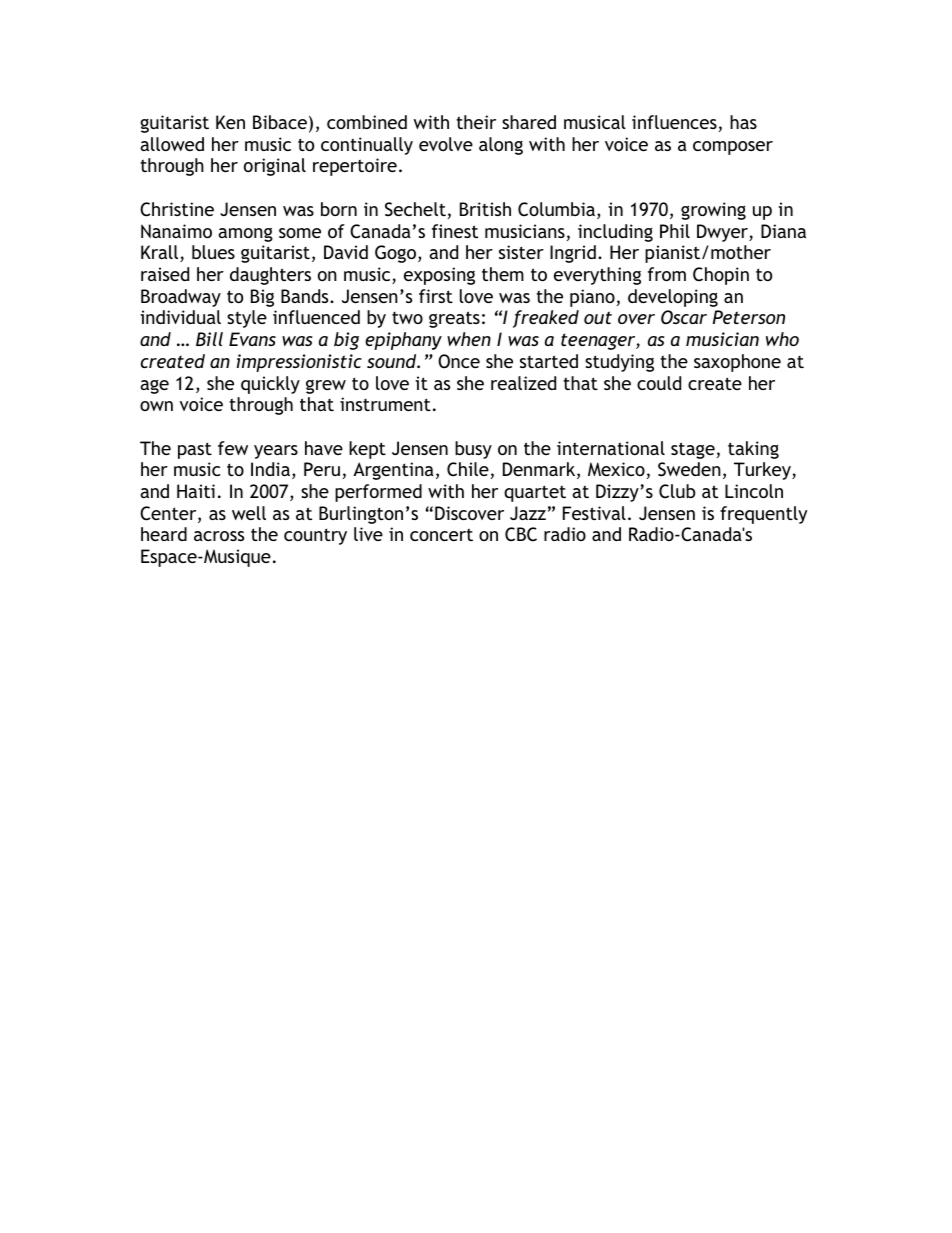 This page has width=952, height=1233. What do you see at coordinates (247, 319) in the page?
I see `style` at bounding box center [247, 319].
